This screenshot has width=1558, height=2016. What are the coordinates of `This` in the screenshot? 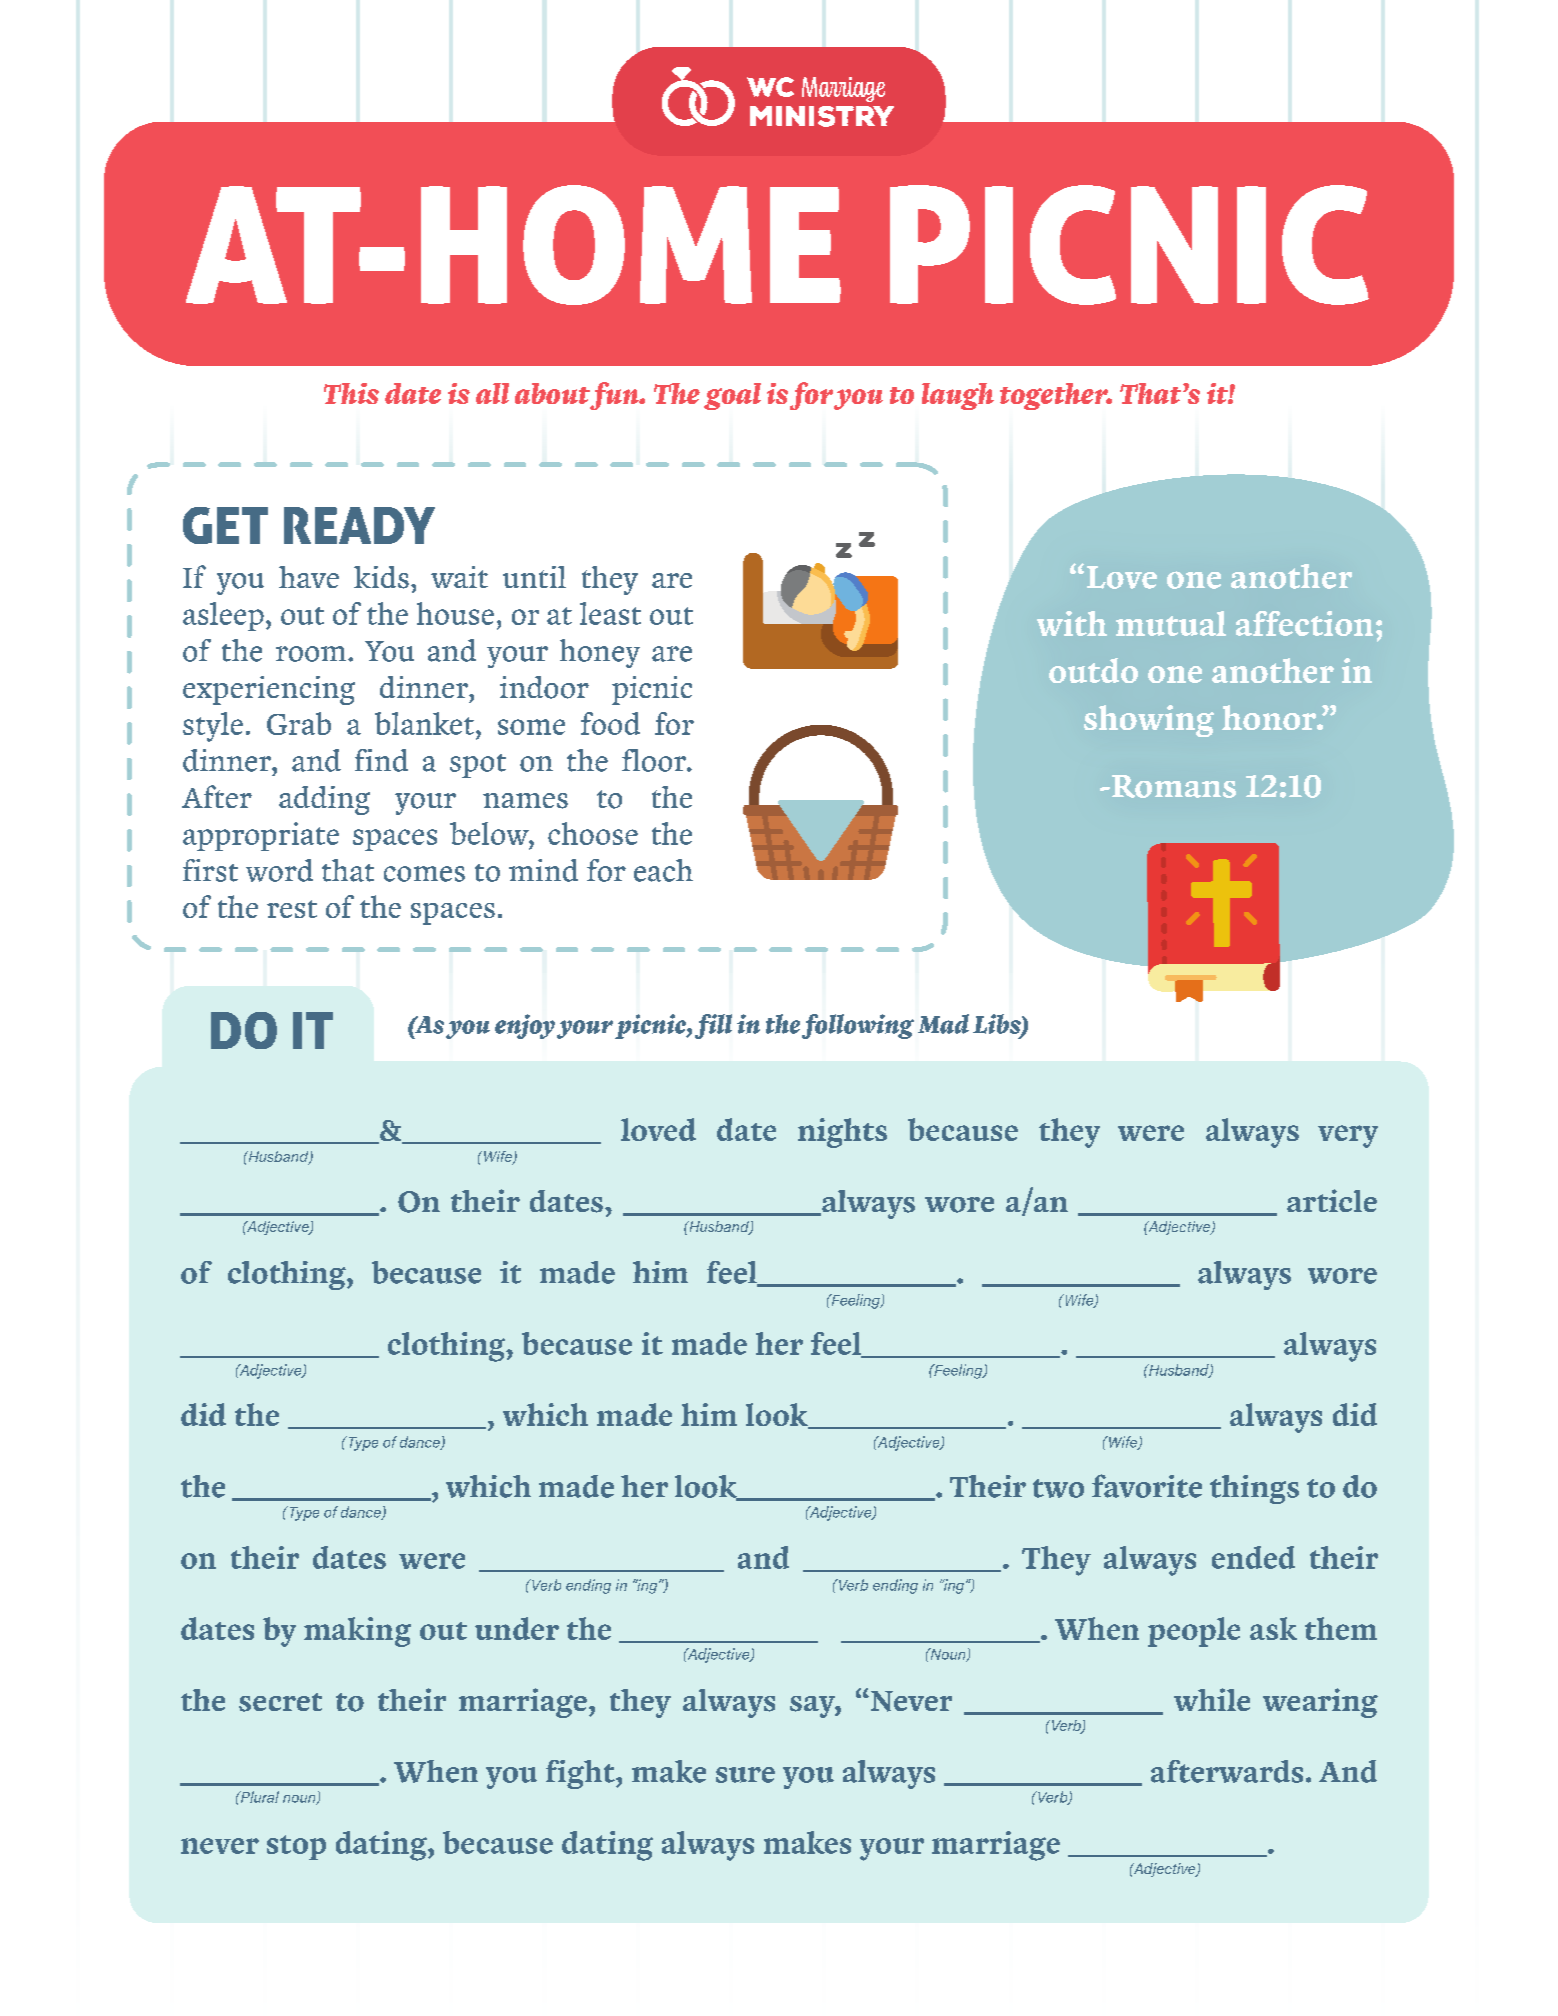 It's located at (351, 393).
